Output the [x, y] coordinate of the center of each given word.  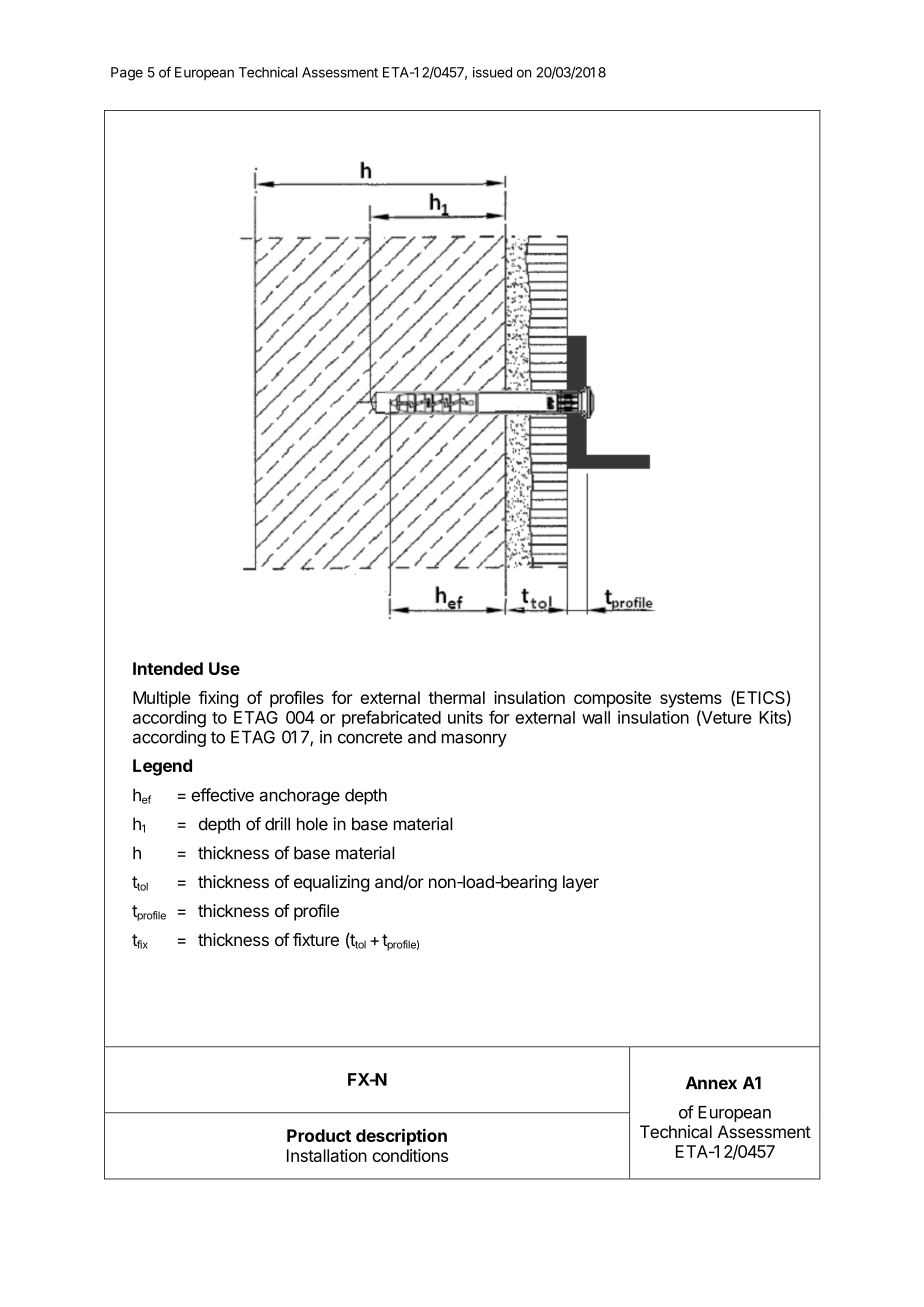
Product [319, 1135]
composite [612, 699]
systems [691, 700]
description [401, 1137]
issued [492, 72]
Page [127, 74]
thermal [456, 697]
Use [224, 668]
